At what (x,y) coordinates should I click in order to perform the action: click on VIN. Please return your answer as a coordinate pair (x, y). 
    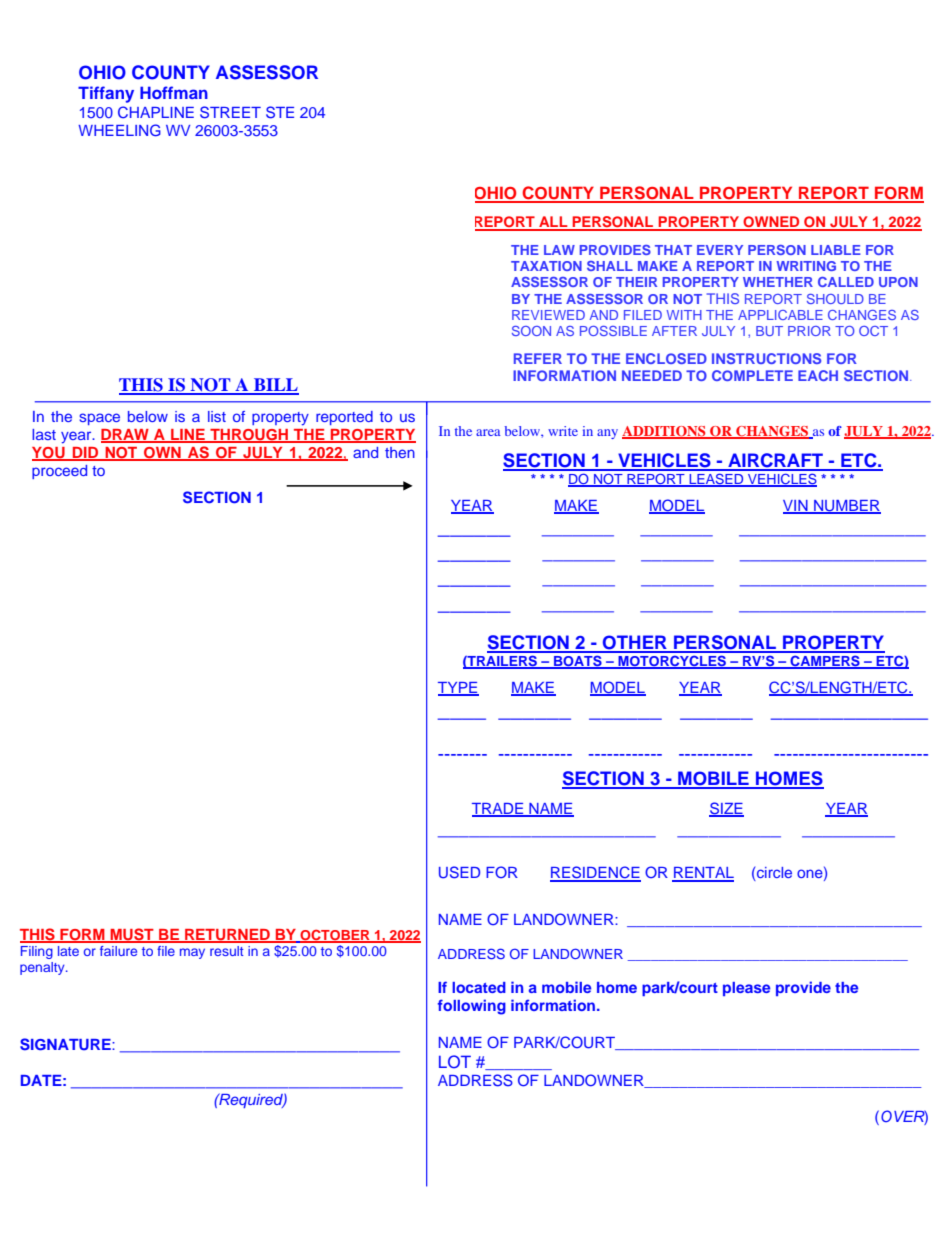
    Looking at the image, I should click on (796, 506).
